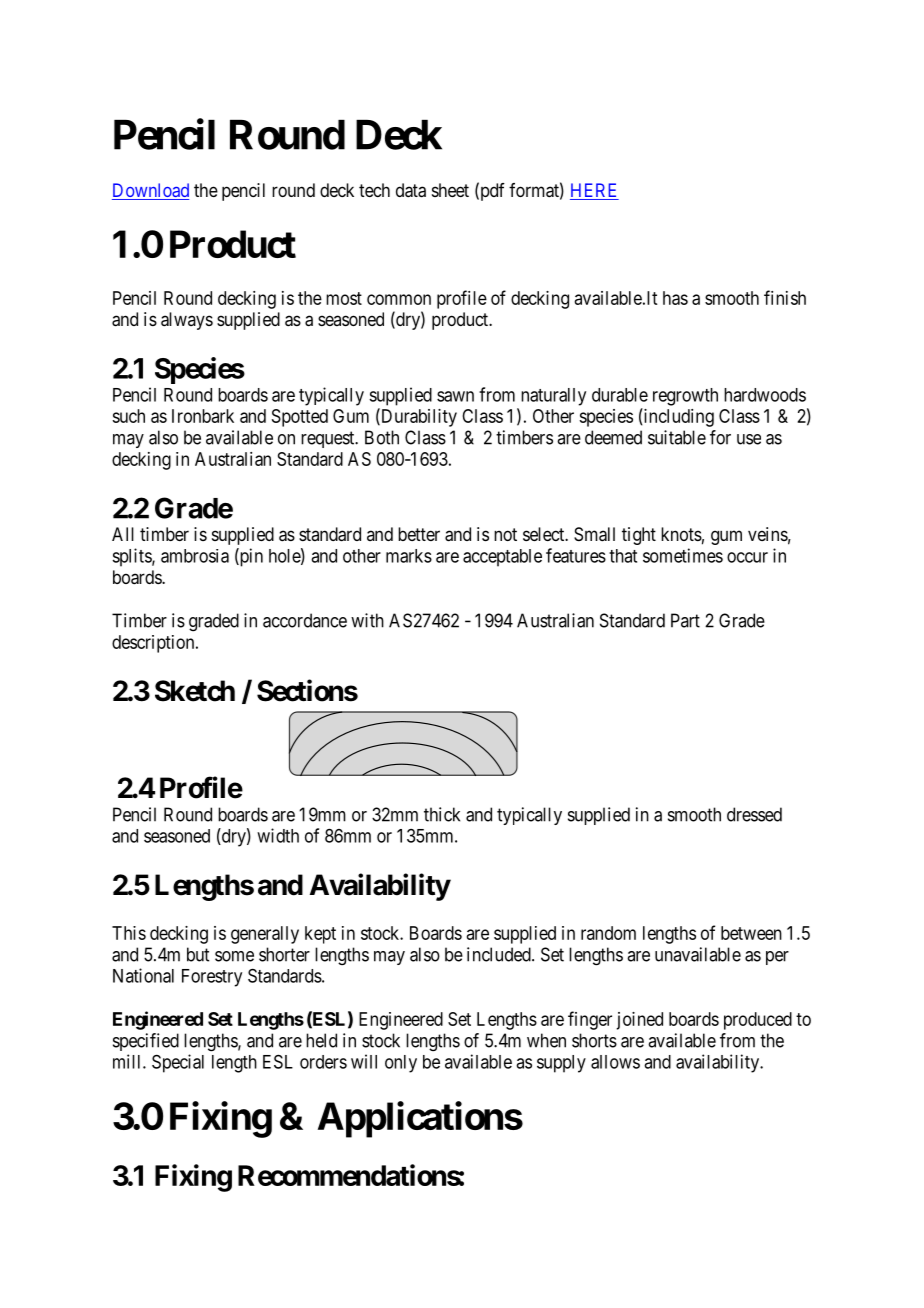  Describe the element at coordinates (150, 191) in the screenshot. I see `Download` at that location.
